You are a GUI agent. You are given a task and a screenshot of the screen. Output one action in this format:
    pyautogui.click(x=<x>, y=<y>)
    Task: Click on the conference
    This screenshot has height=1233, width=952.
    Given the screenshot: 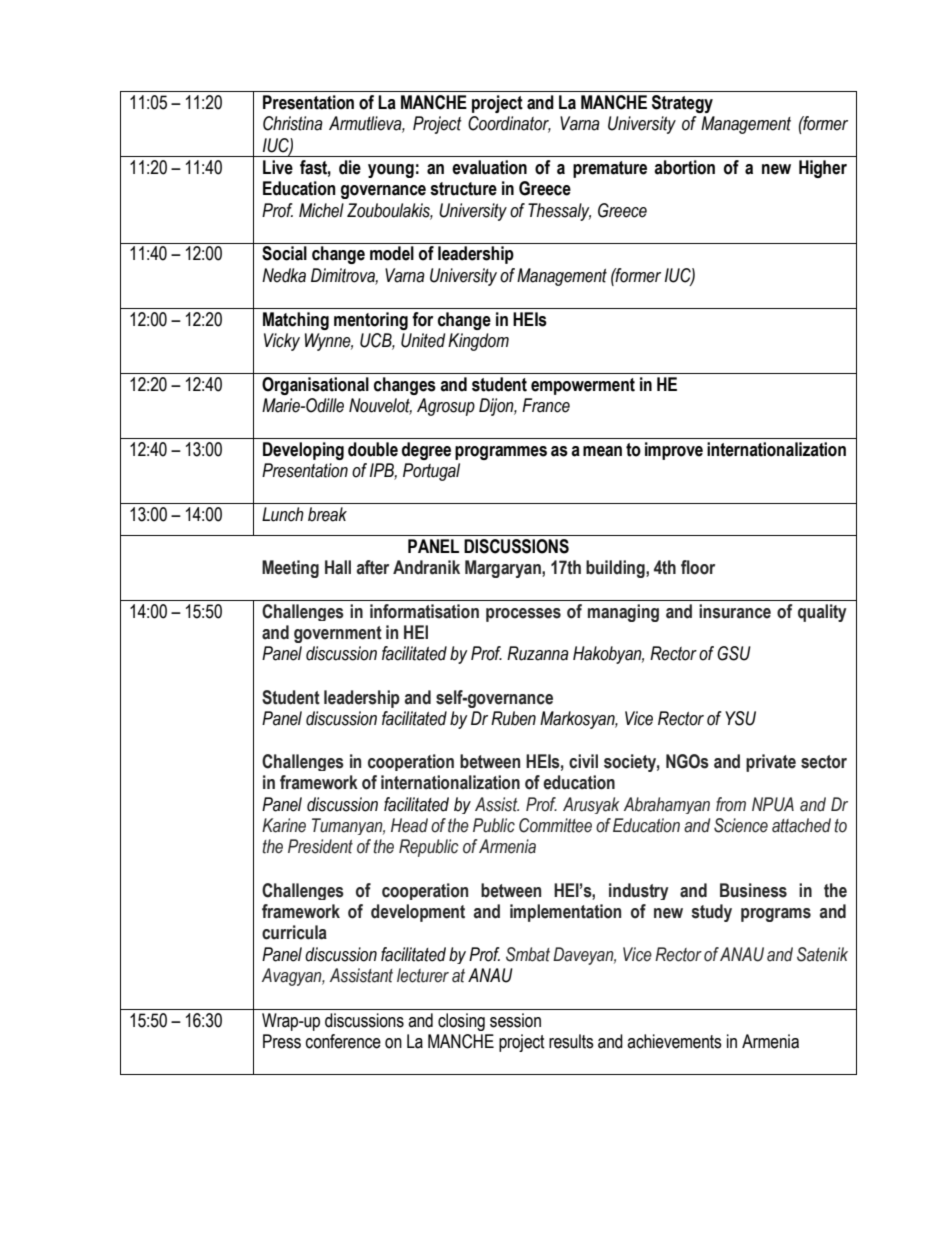 What is the action you would take?
    pyautogui.click(x=343, y=1041)
